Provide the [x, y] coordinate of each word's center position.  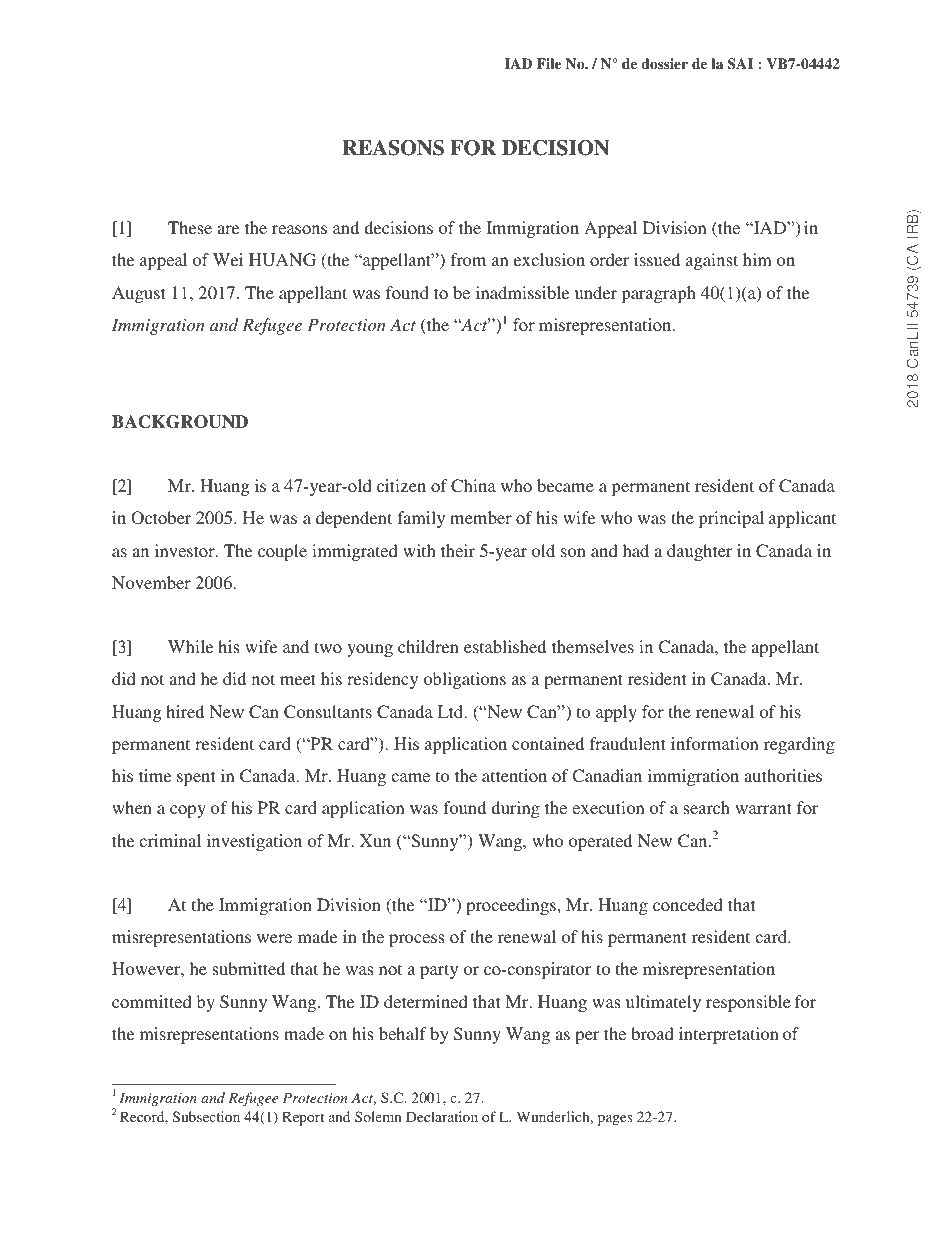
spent [196, 778]
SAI [740, 64]
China [473, 486]
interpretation [729, 1035]
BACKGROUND [180, 422]
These [190, 227]
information [715, 743]
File [549, 63]
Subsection [206, 1116]
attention [514, 775]
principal [731, 519]
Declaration [442, 1116]
